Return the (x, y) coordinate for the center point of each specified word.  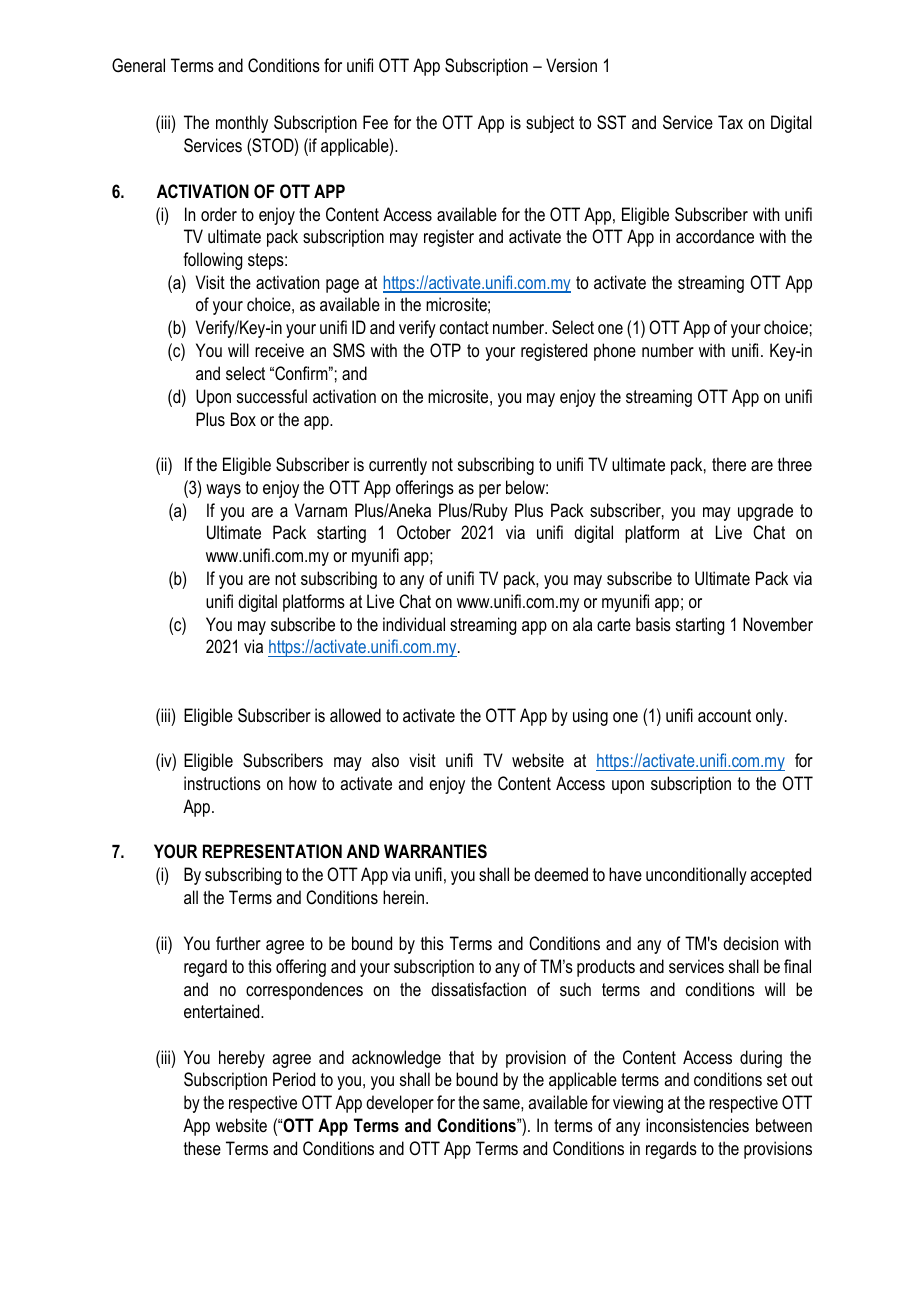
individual (414, 624)
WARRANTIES (435, 851)
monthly (242, 124)
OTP (445, 350)
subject (550, 124)
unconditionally (696, 876)
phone (615, 352)
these (202, 1148)
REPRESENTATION (272, 851)
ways (223, 491)
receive (279, 350)
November (778, 624)
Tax (730, 122)
